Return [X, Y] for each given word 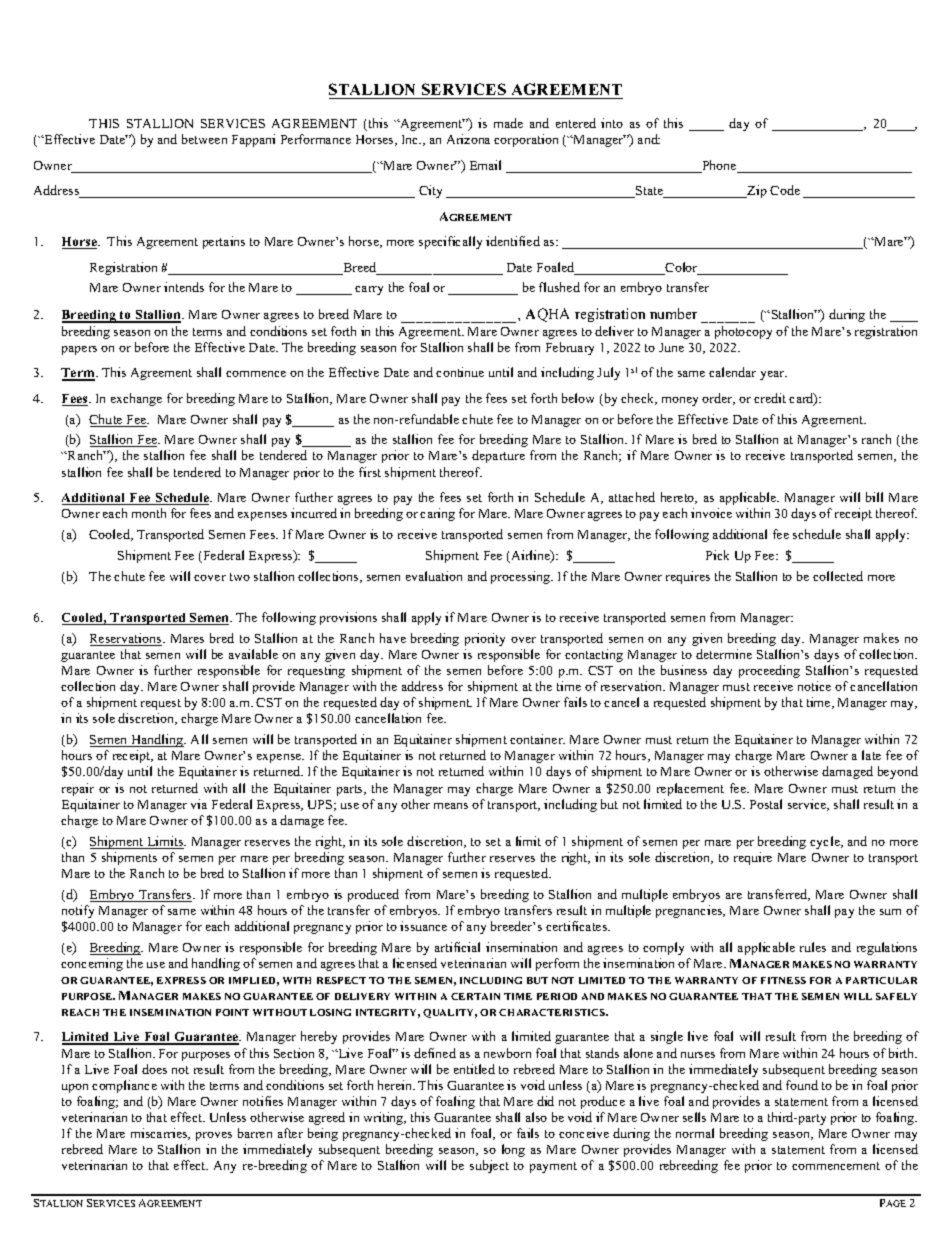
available [253, 654]
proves [214, 1136]
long [513, 1150]
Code [785, 190]
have [393, 638]
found [802, 1085]
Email [485, 165]
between [204, 139]
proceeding [769, 671]
